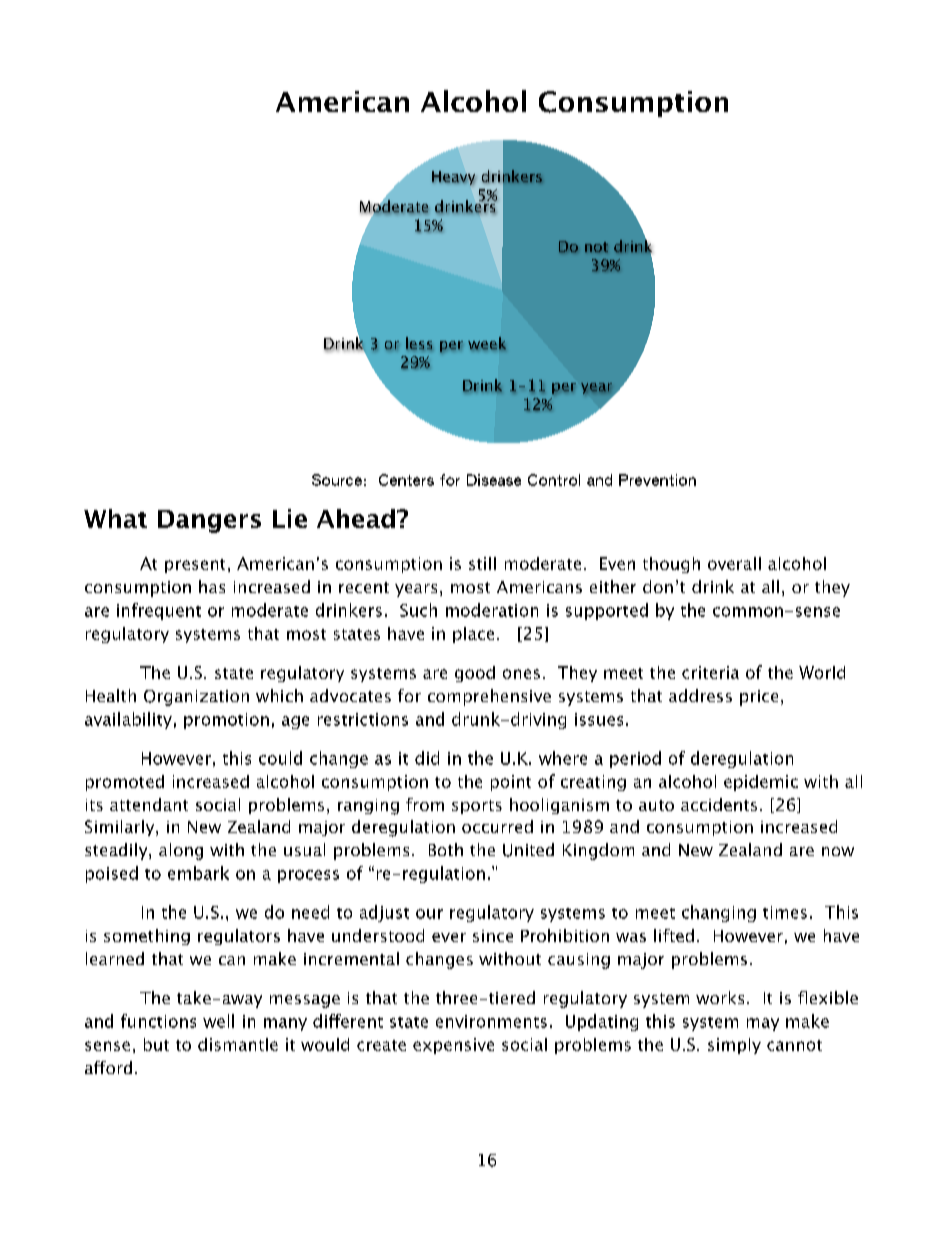  What do you see at coordinates (453, 178) in the screenshot?
I see `Heavy` at bounding box center [453, 178].
